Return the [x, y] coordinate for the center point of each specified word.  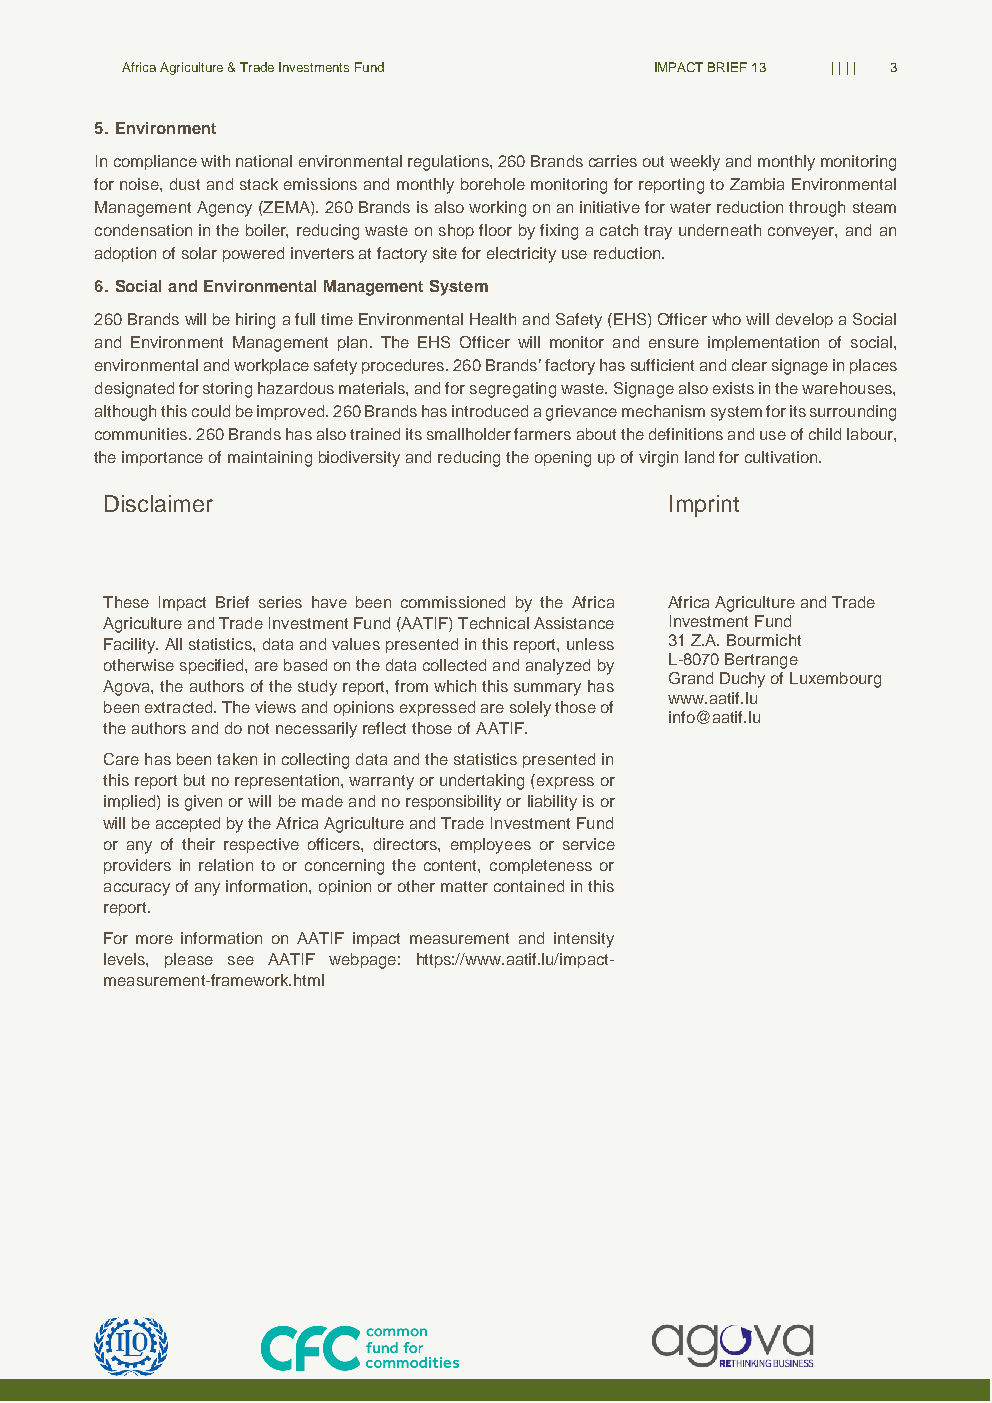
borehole [493, 184]
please [189, 960]
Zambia [757, 184]
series [280, 602]
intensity [584, 940]
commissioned [453, 602]
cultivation [782, 457]
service [589, 844]
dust [185, 184]
